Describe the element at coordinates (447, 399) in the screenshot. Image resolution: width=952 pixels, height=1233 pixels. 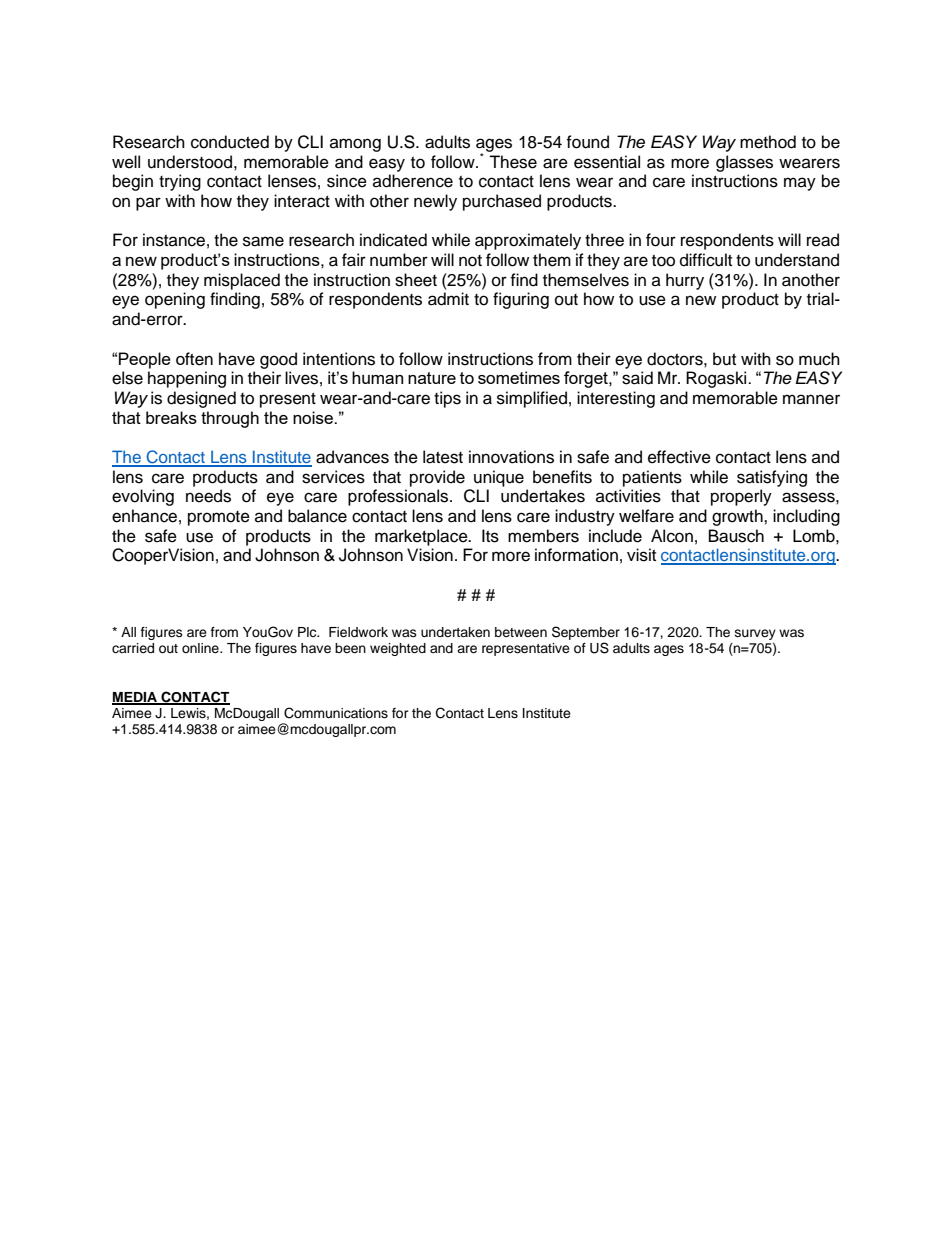
I see `tips` at that location.
